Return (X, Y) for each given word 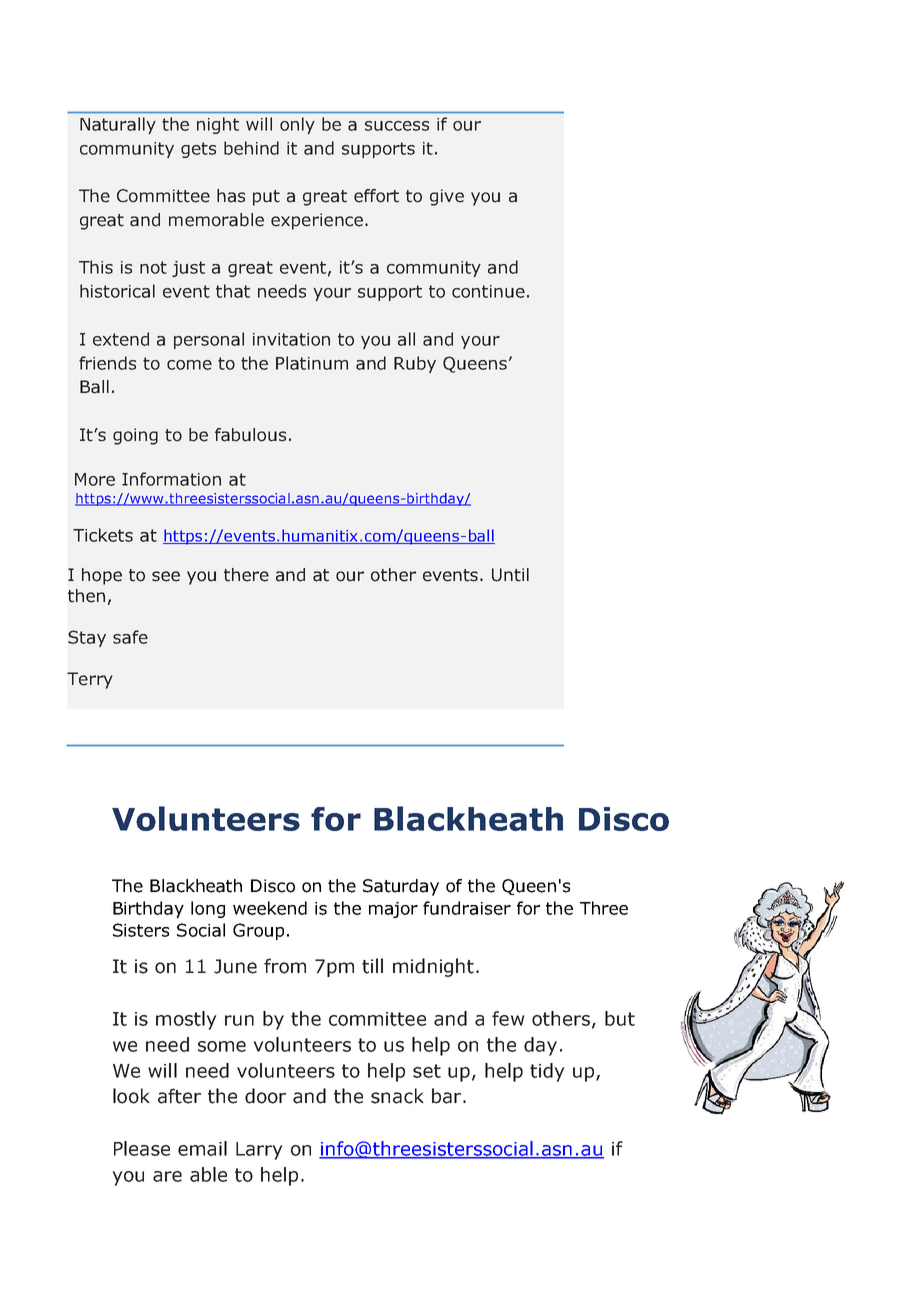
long (208, 909)
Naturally (118, 125)
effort (376, 196)
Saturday (401, 887)
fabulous (250, 435)
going (135, 436)
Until (510, 575)
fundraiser (467, 908)
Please (142, 1148)
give (447, 197)
